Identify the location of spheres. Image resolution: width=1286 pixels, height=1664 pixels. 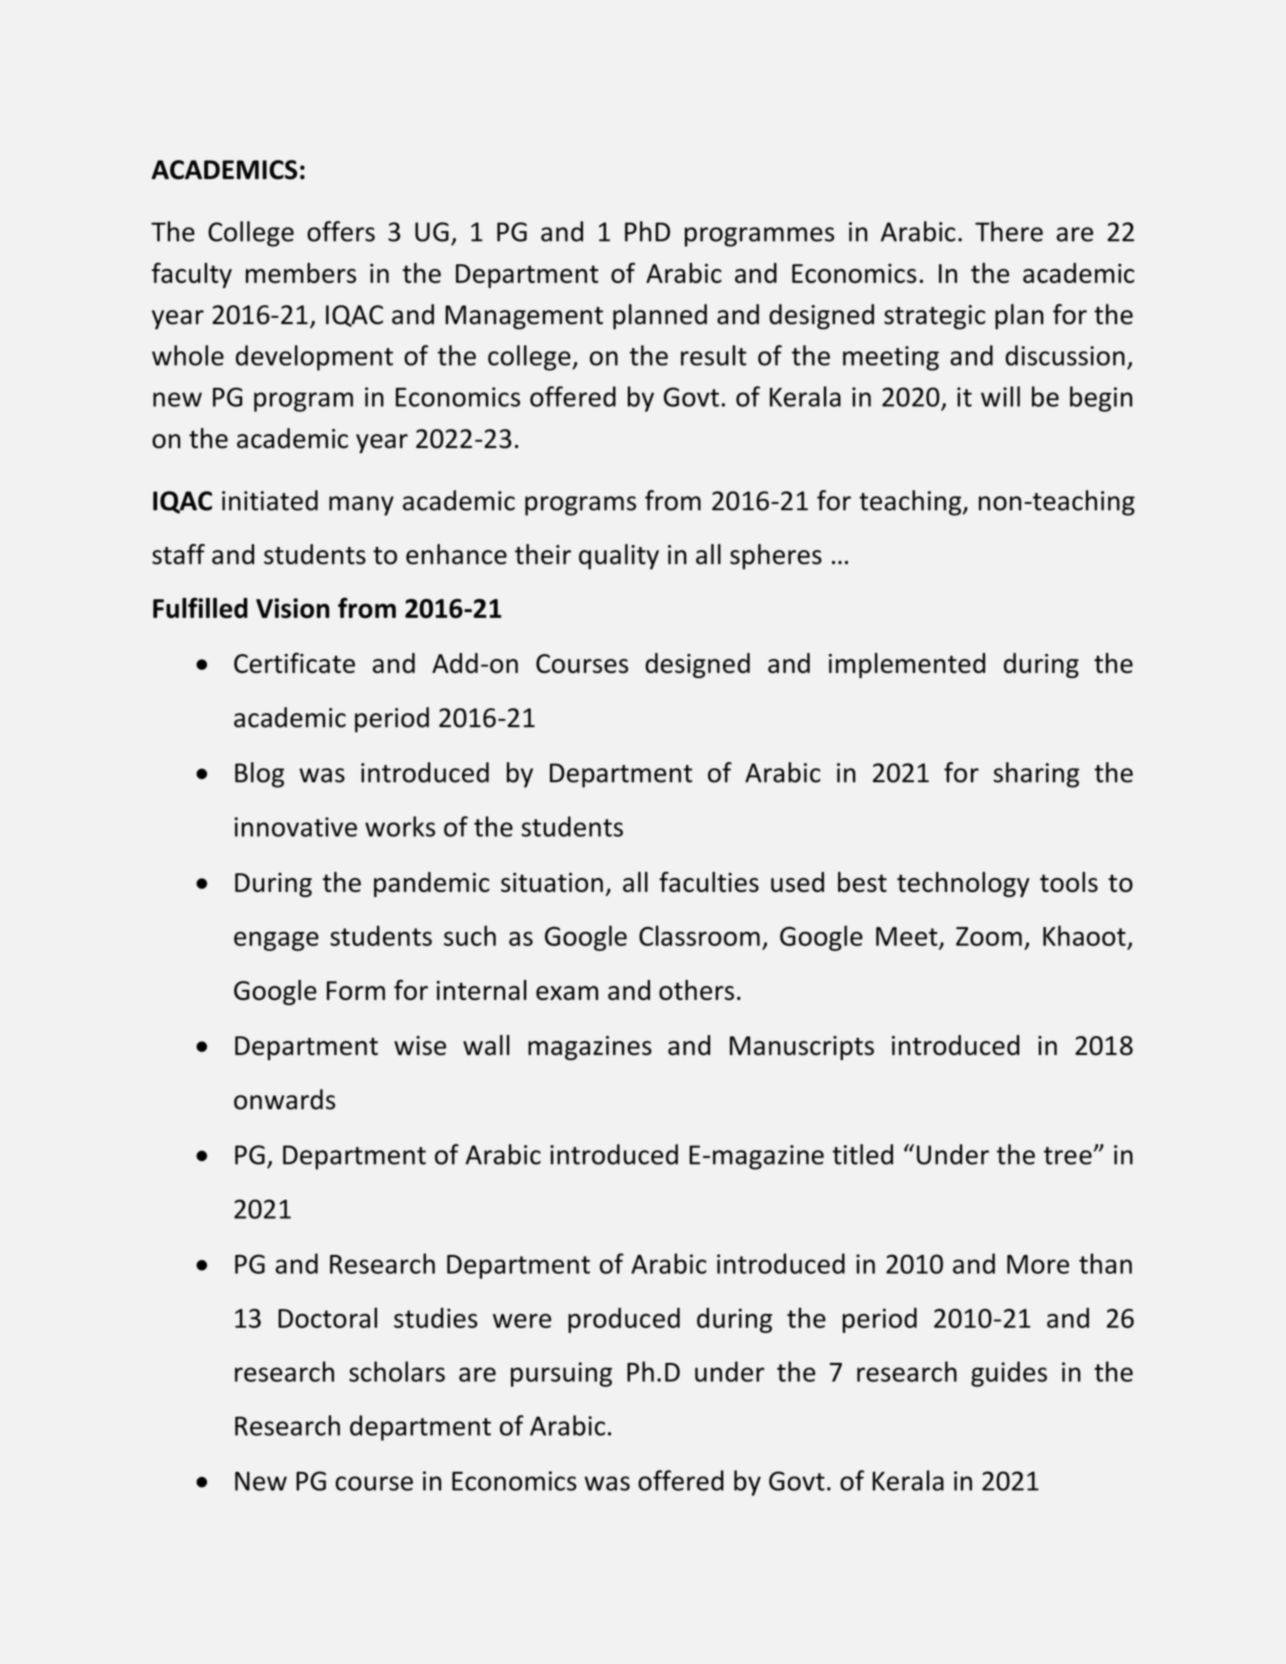
(776, 557).
